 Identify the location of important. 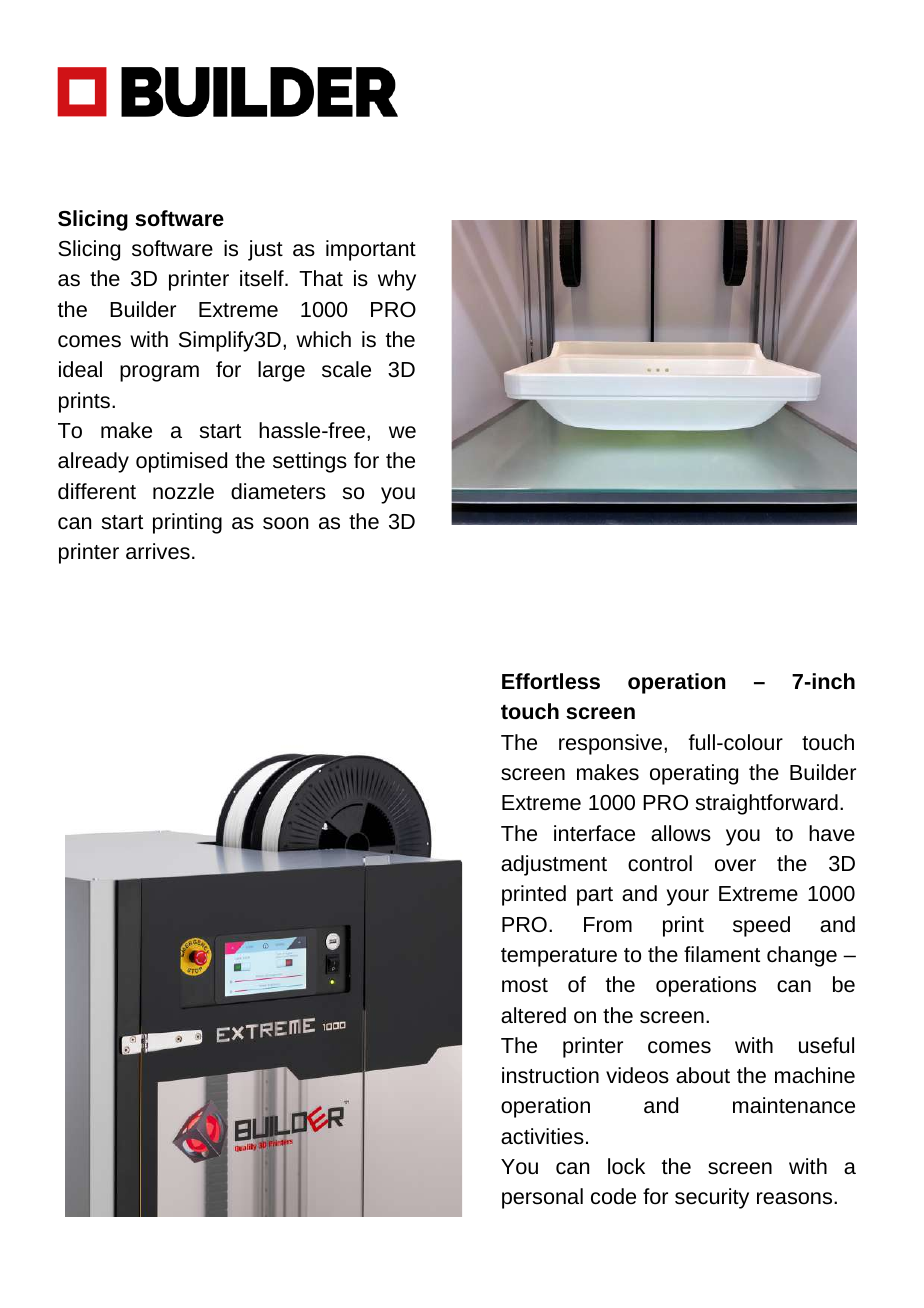
(371, 250).
